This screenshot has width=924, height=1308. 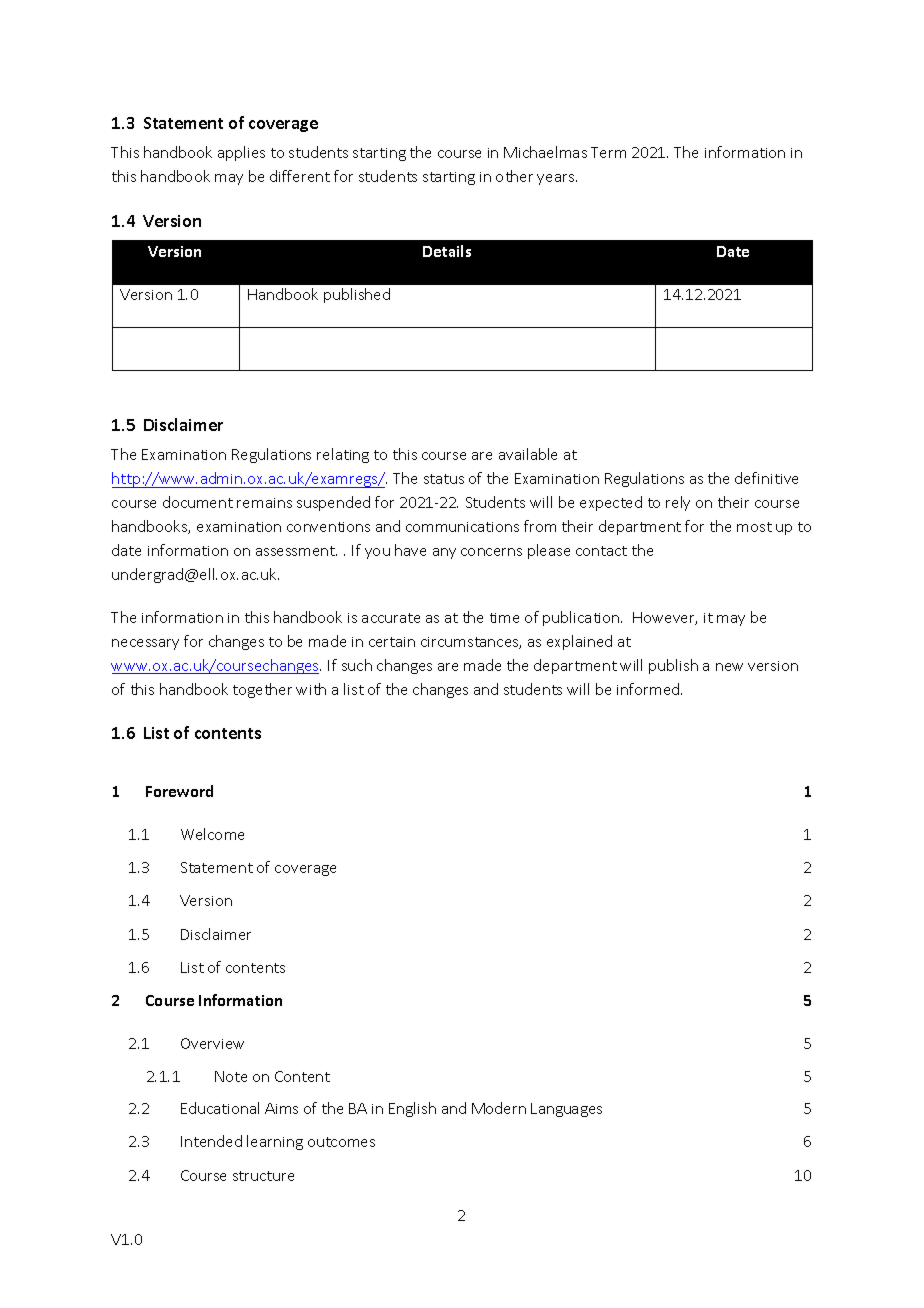 I want to click on Intended, so click(x=211, y=1141).
